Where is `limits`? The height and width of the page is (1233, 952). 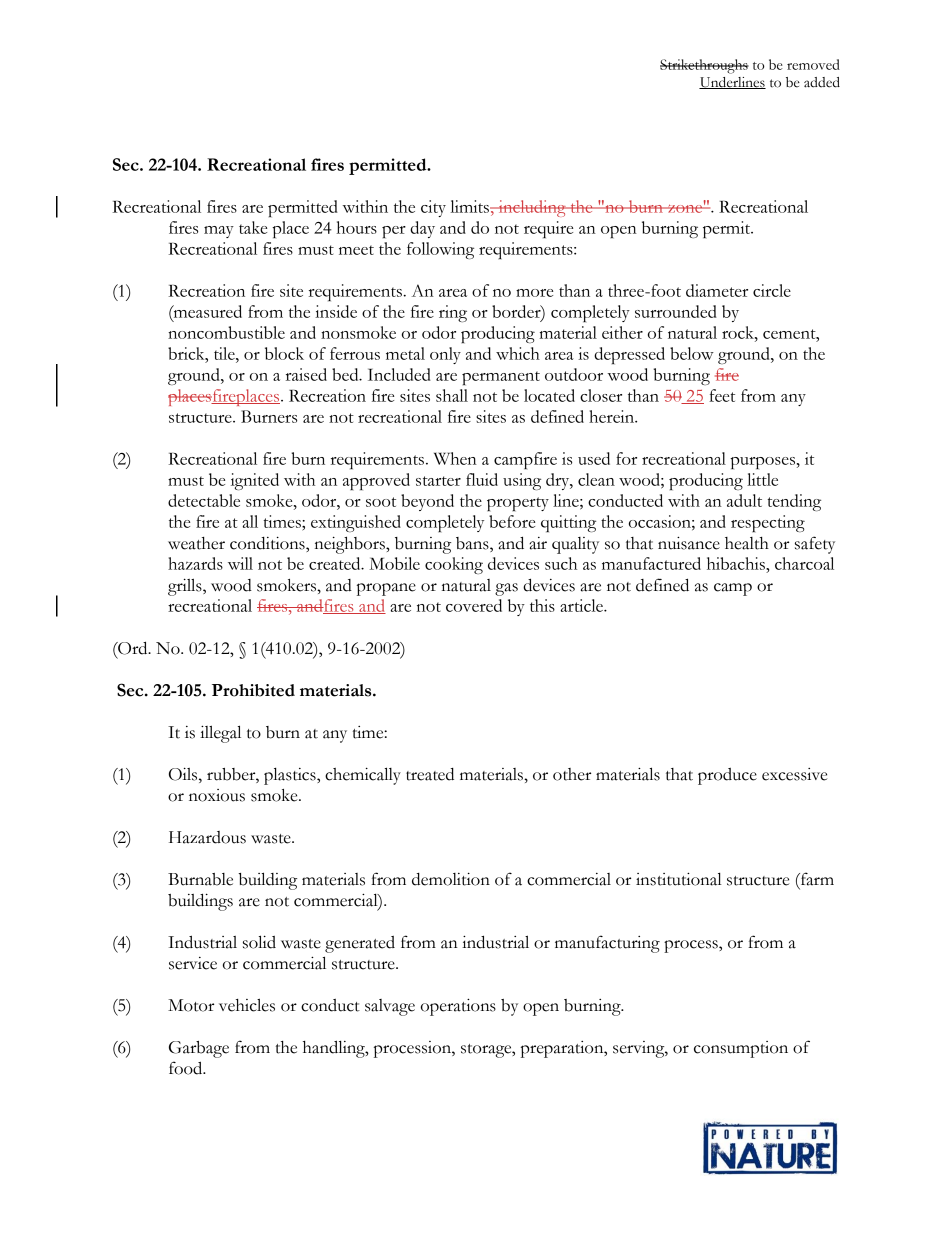
limits is located at coordinates (471, 206).
